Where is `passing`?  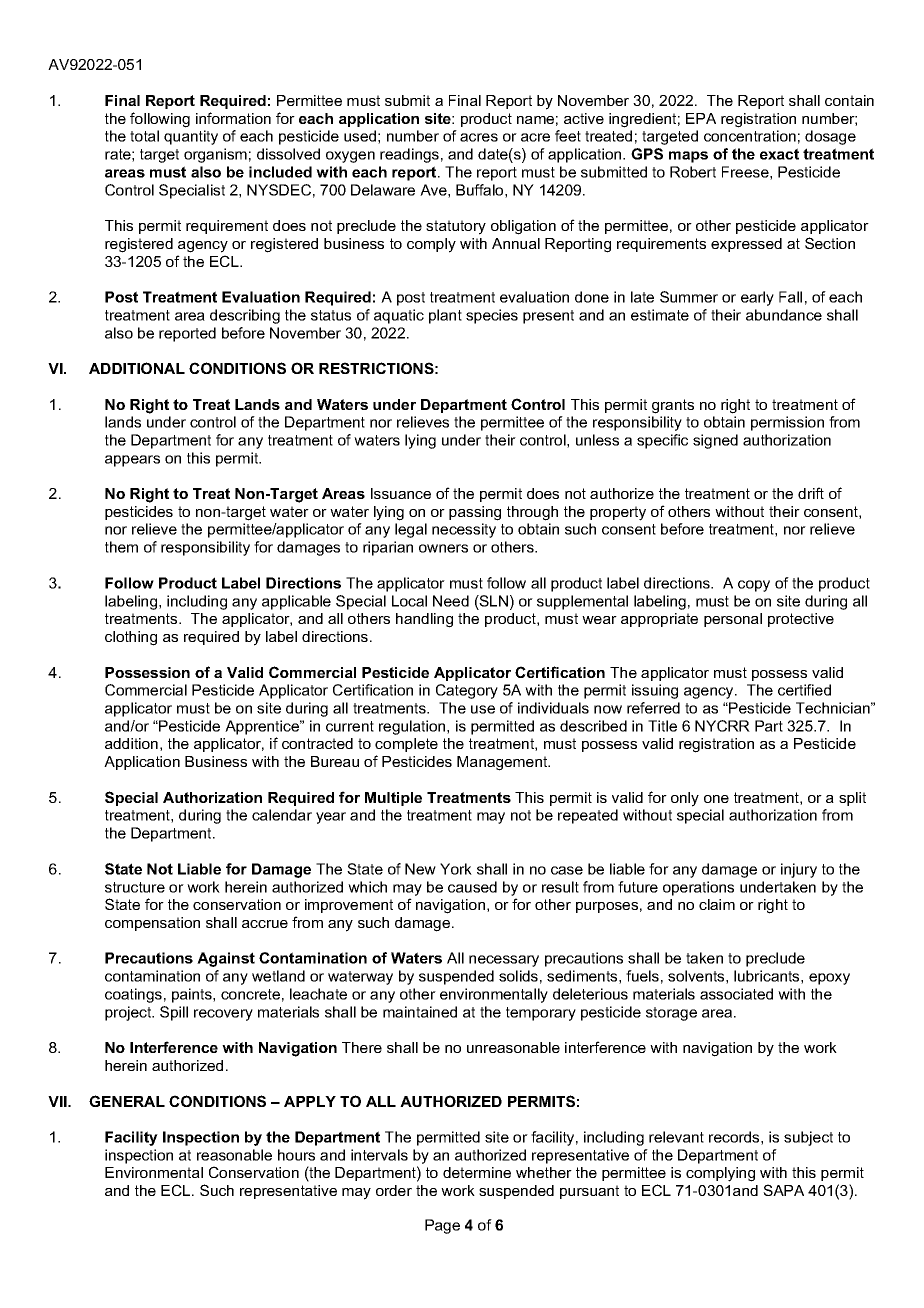 passing is located at coordinates (475, 513).
